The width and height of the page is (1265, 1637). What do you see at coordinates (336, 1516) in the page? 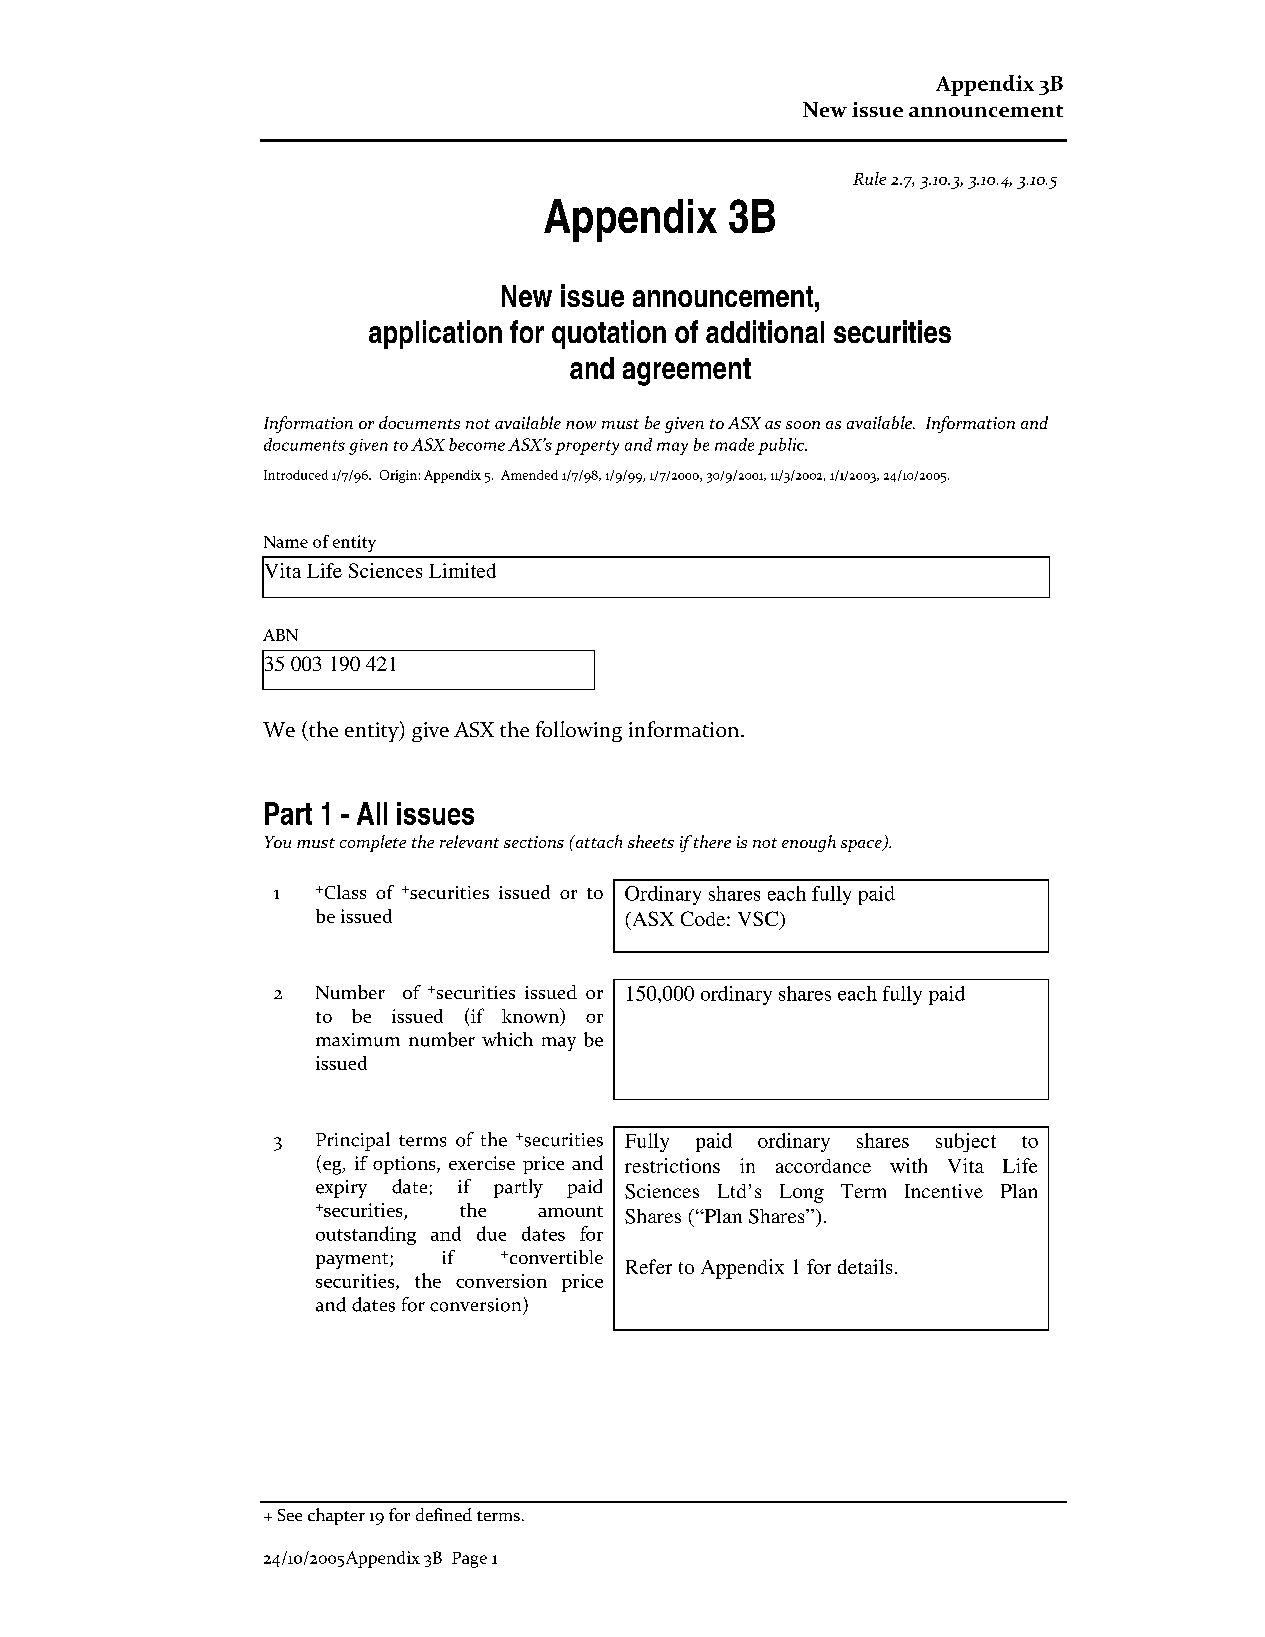
I see `chapter` at bounding box center [336, 1516].
